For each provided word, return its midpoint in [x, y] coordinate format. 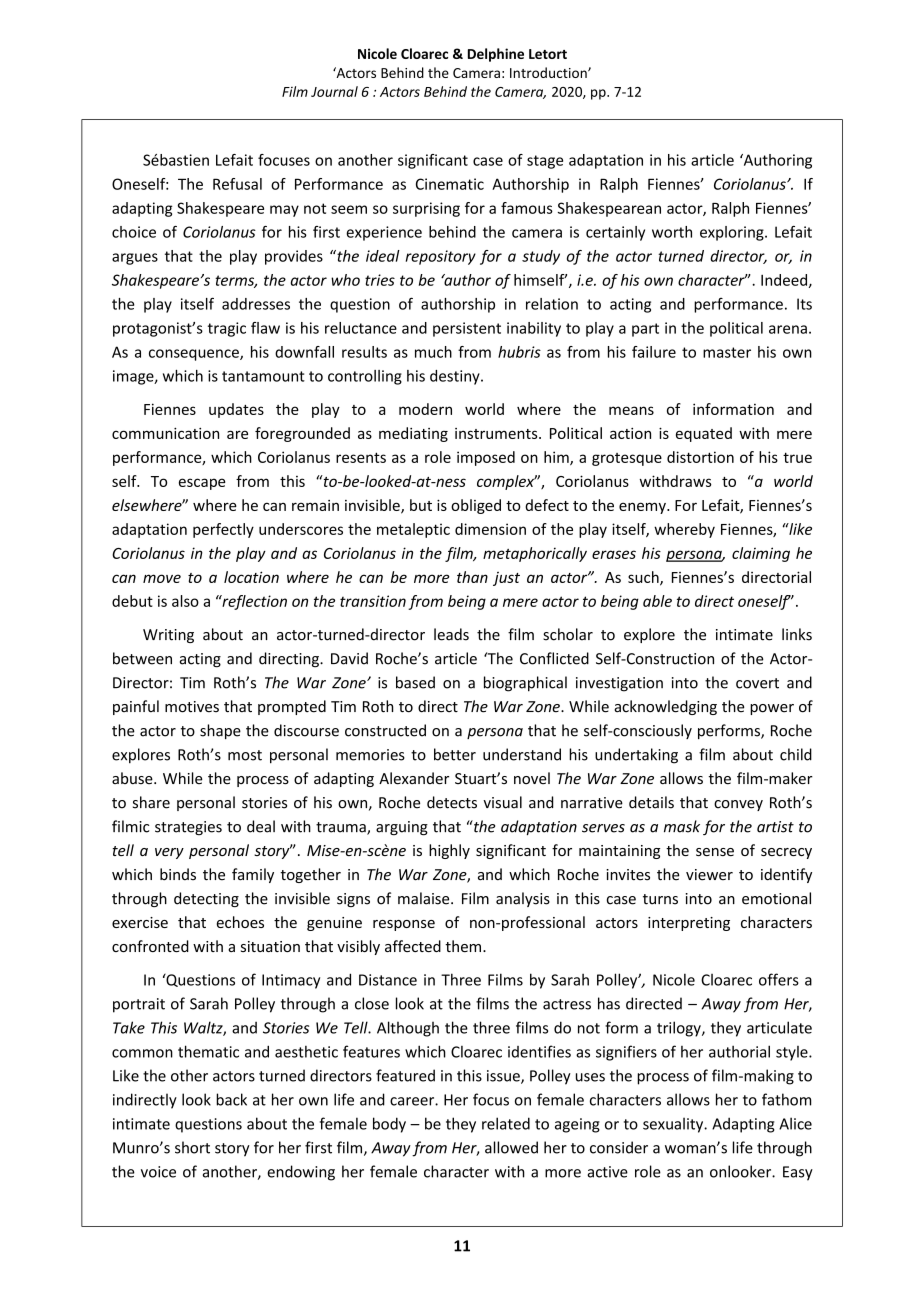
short [192, 1147]
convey [738, 805]
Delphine [496, 55]
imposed [486, 458]
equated [704, 434]
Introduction [549, 72]
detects [452, 802]
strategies [188, 828]
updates [236, 410]
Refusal [237, 184]
